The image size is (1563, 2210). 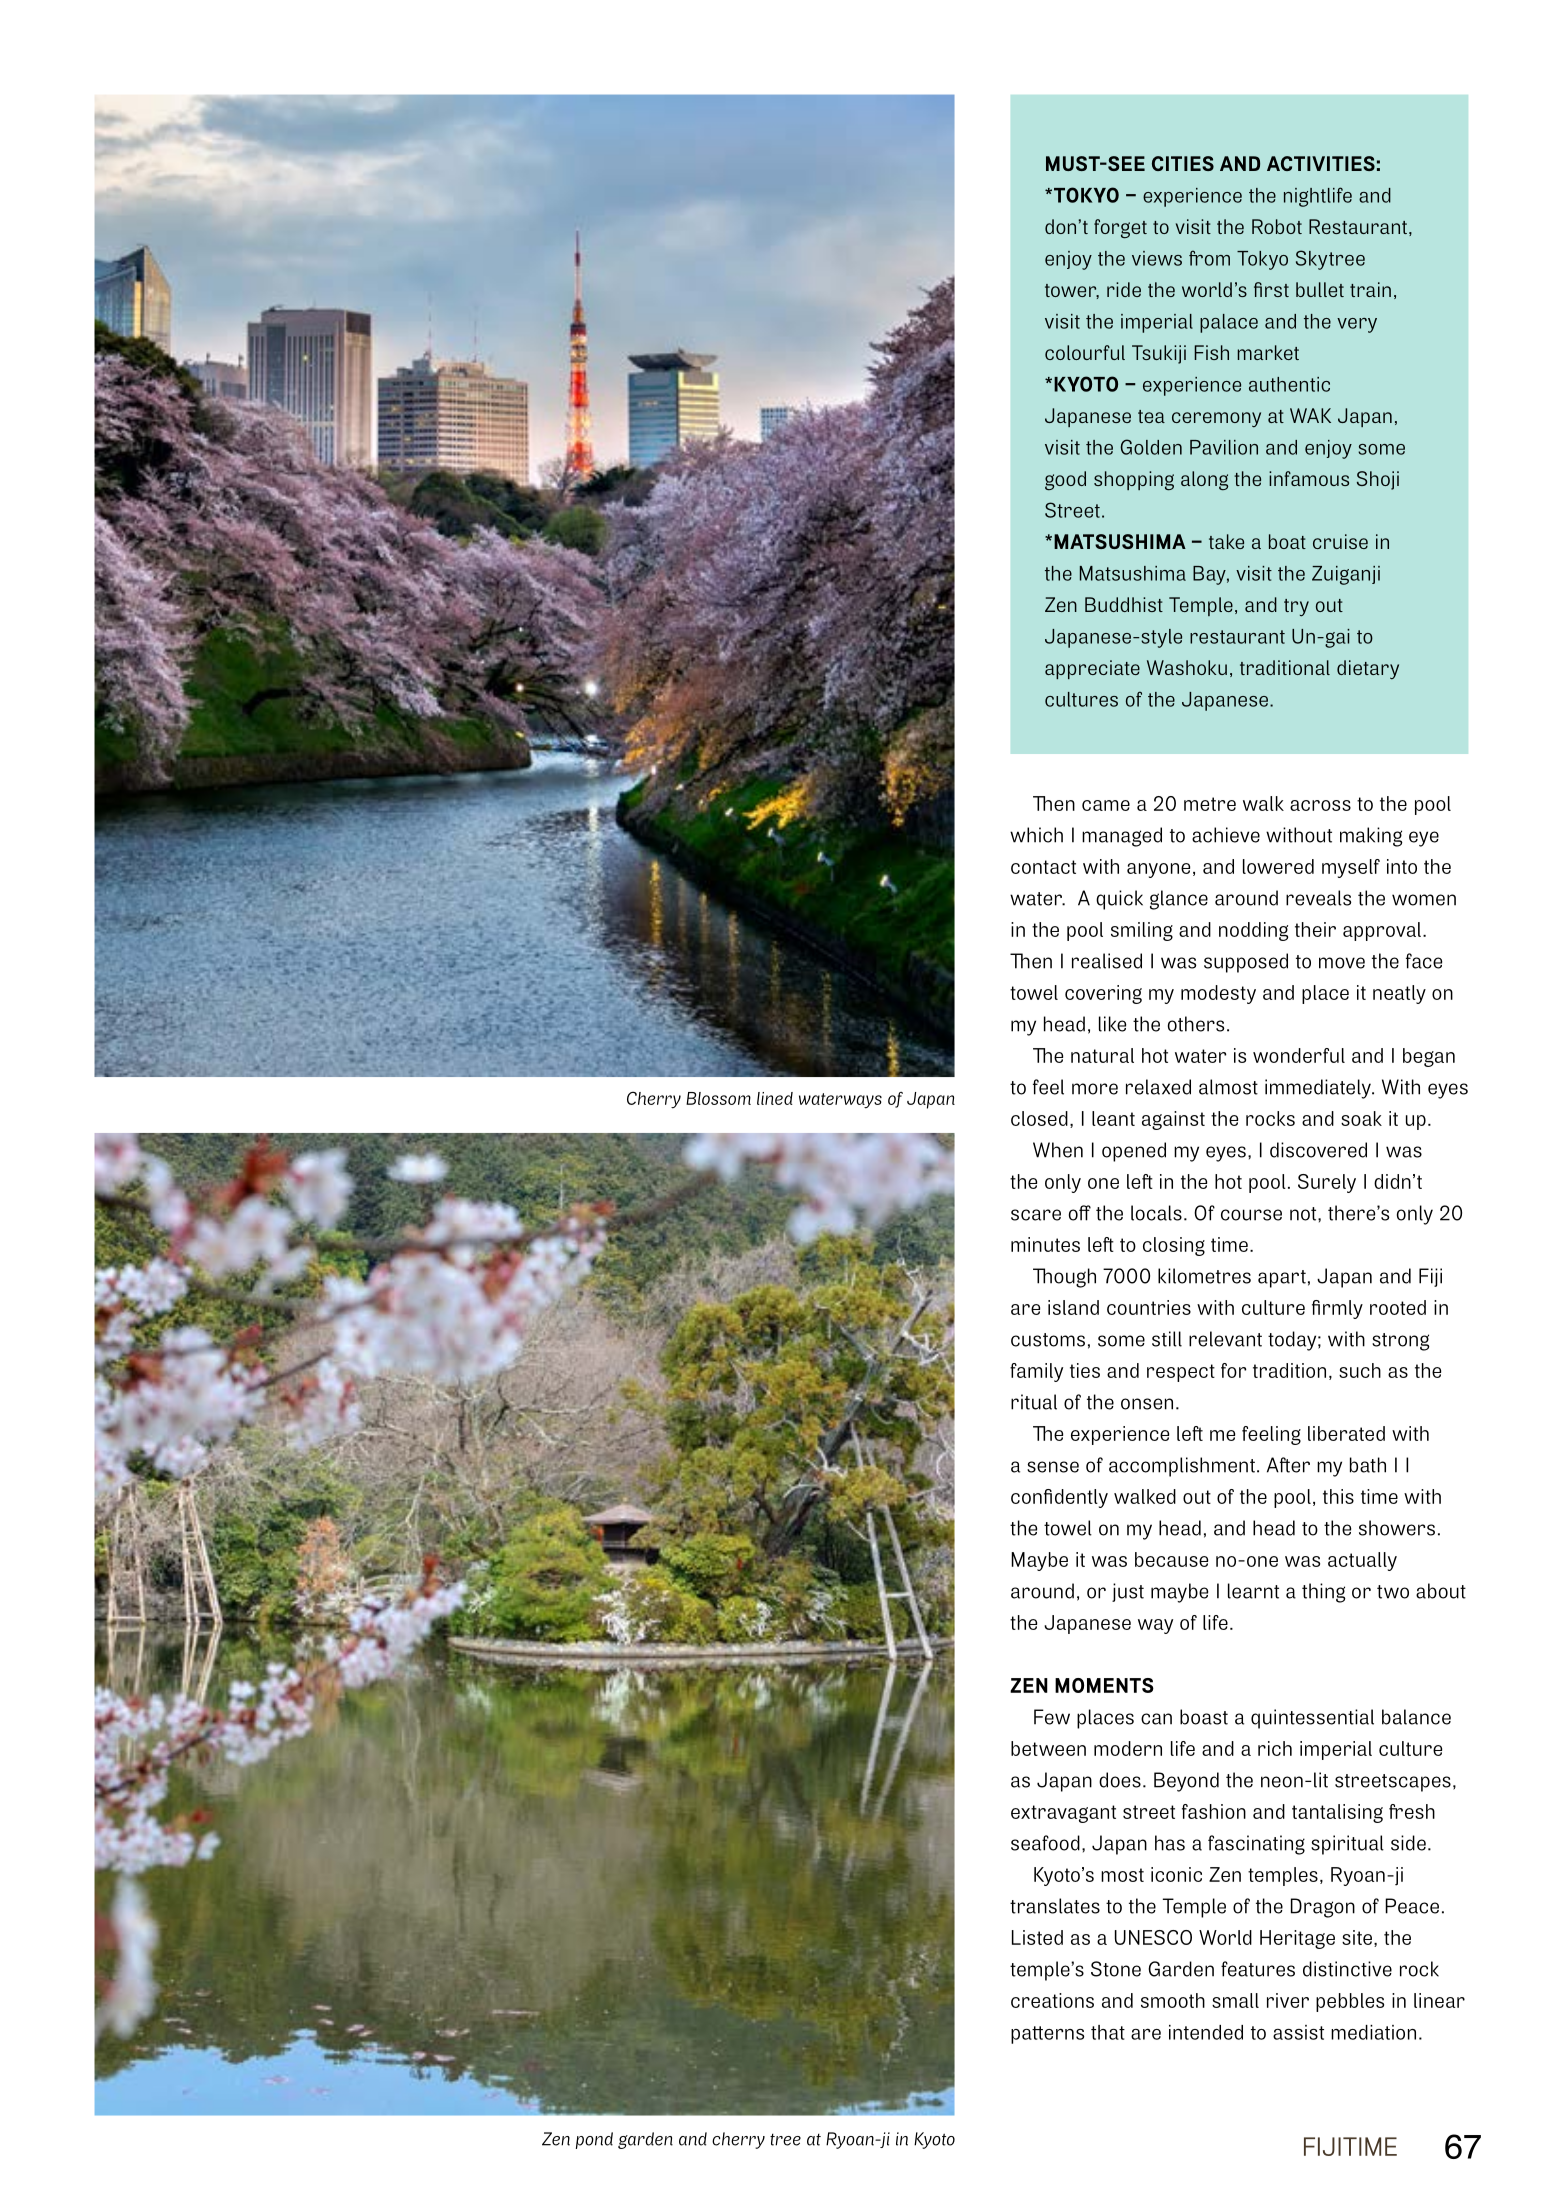 I want to click on patterns, so click(x=1047, y=2035).
